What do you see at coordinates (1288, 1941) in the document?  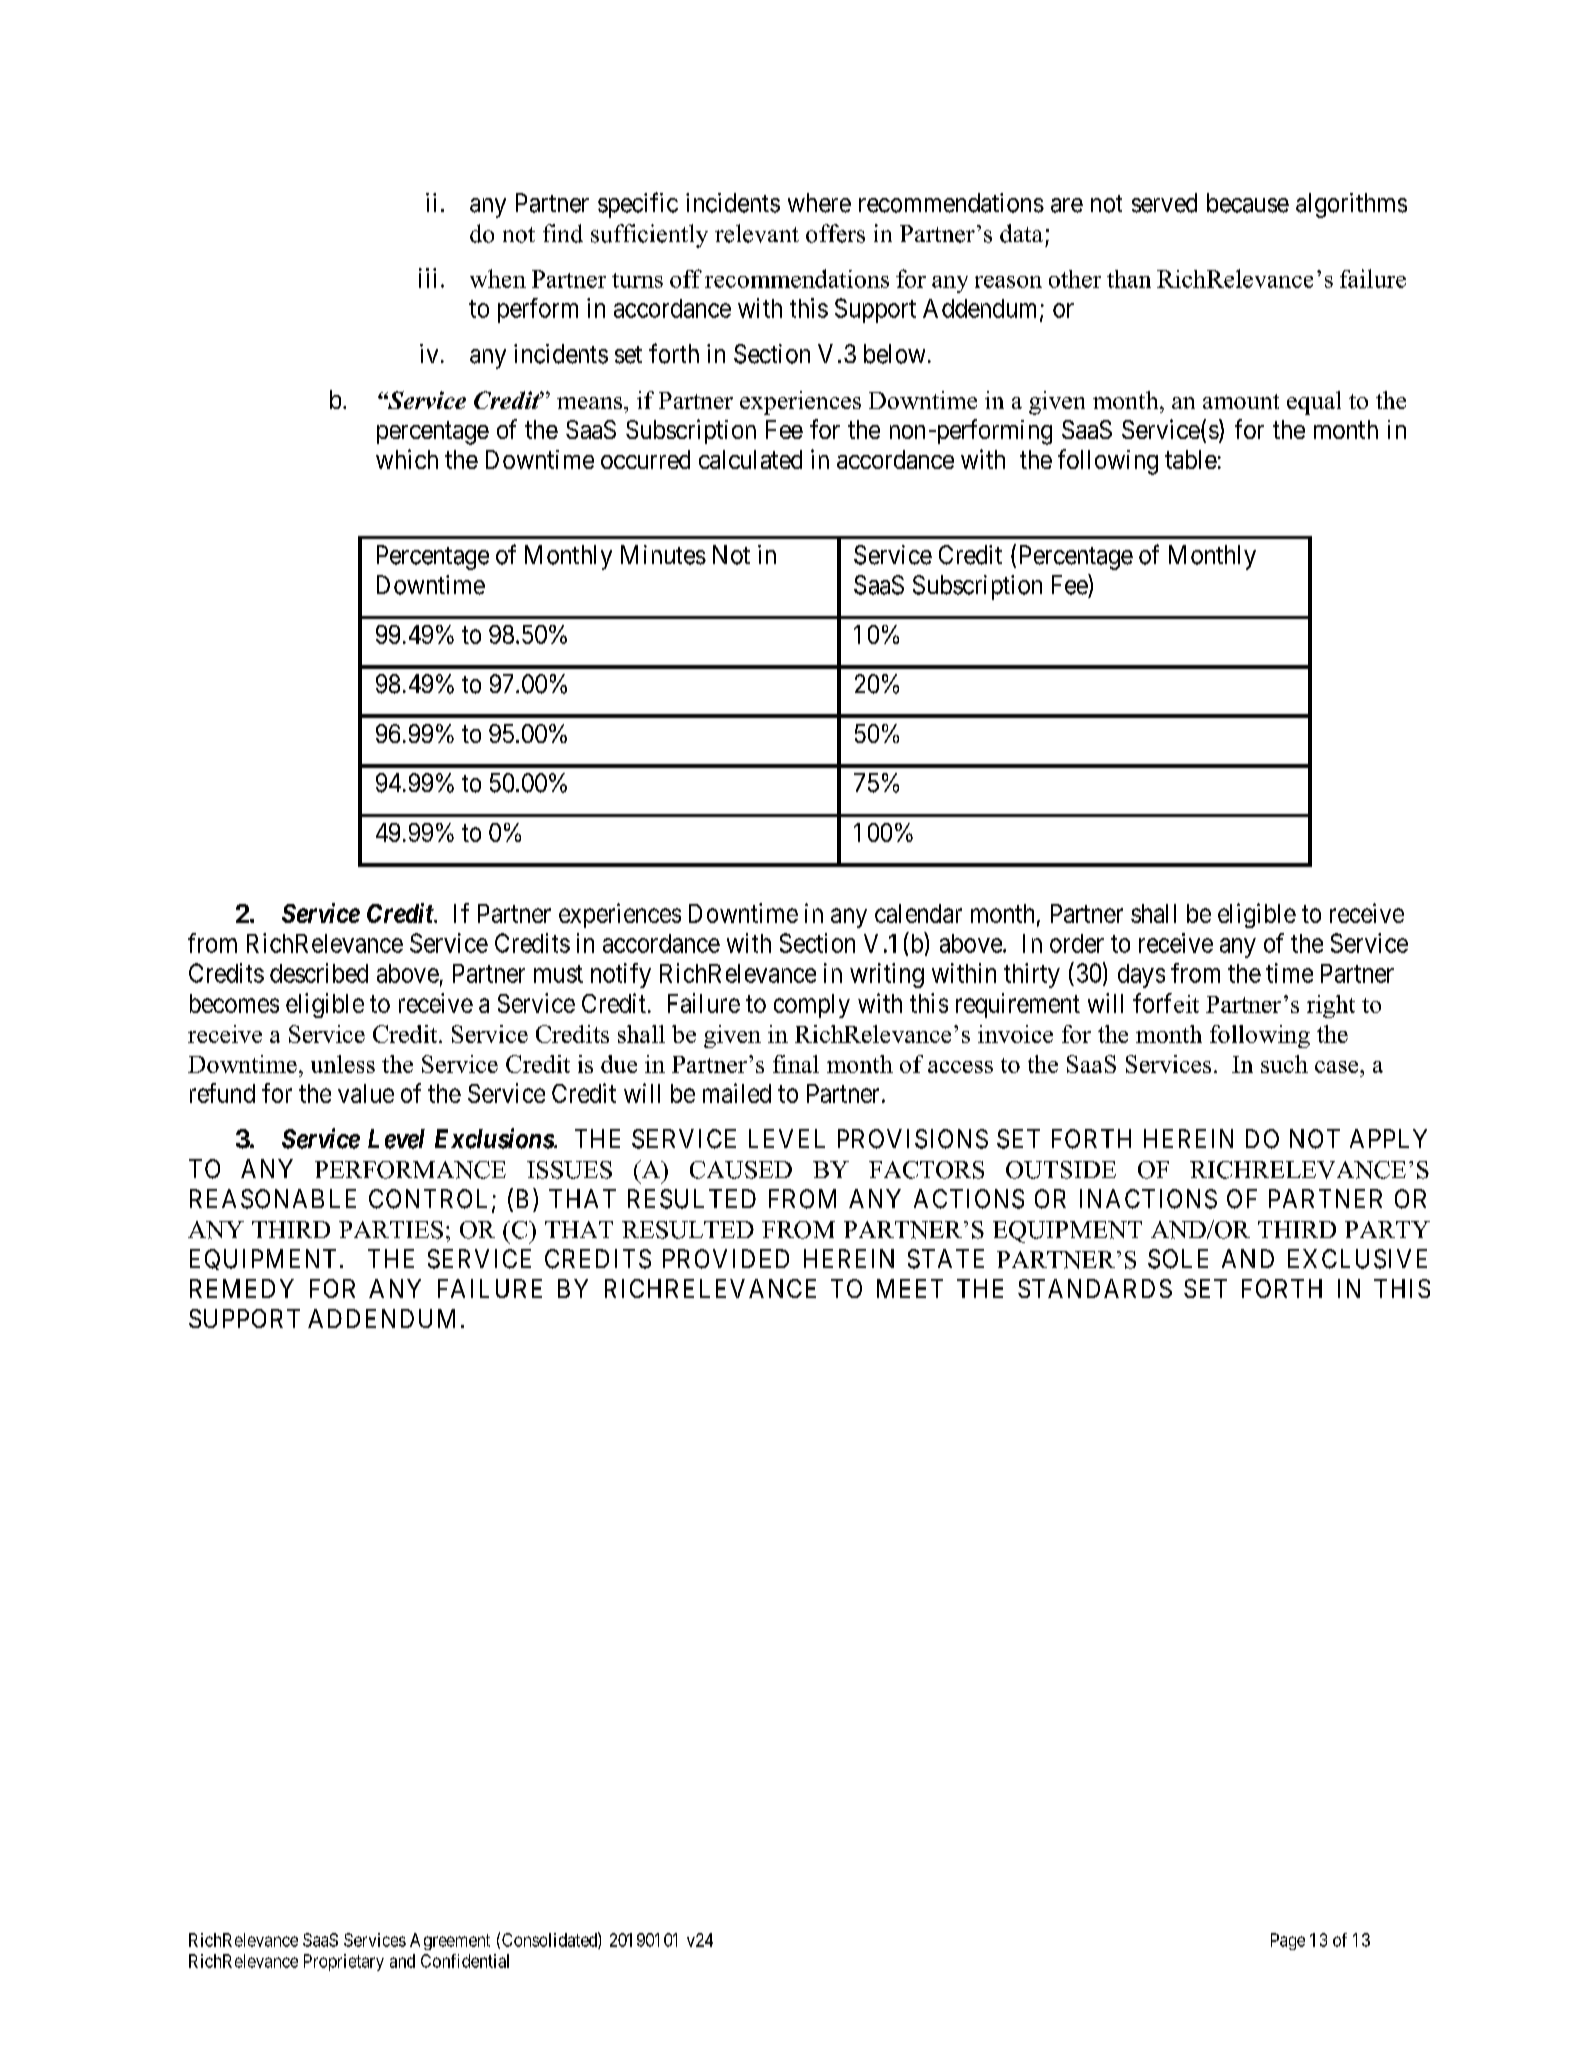 I see `Page` at bounding box center [1288, 1941].
